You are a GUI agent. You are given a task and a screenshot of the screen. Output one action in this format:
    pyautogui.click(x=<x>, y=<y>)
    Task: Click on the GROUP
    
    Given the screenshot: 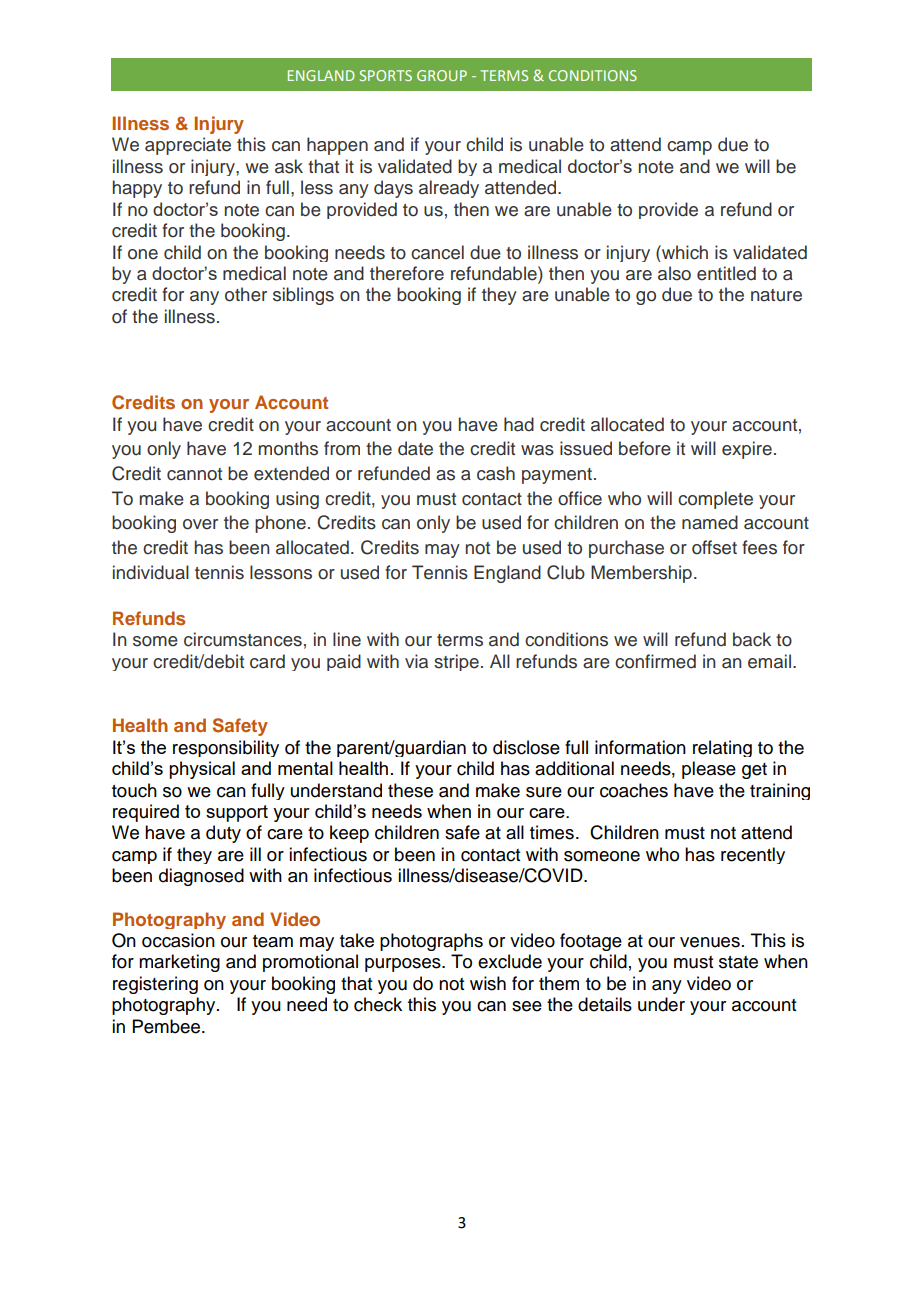 What is the action you would take?
    pyautogui.click(x=442, y=75)
